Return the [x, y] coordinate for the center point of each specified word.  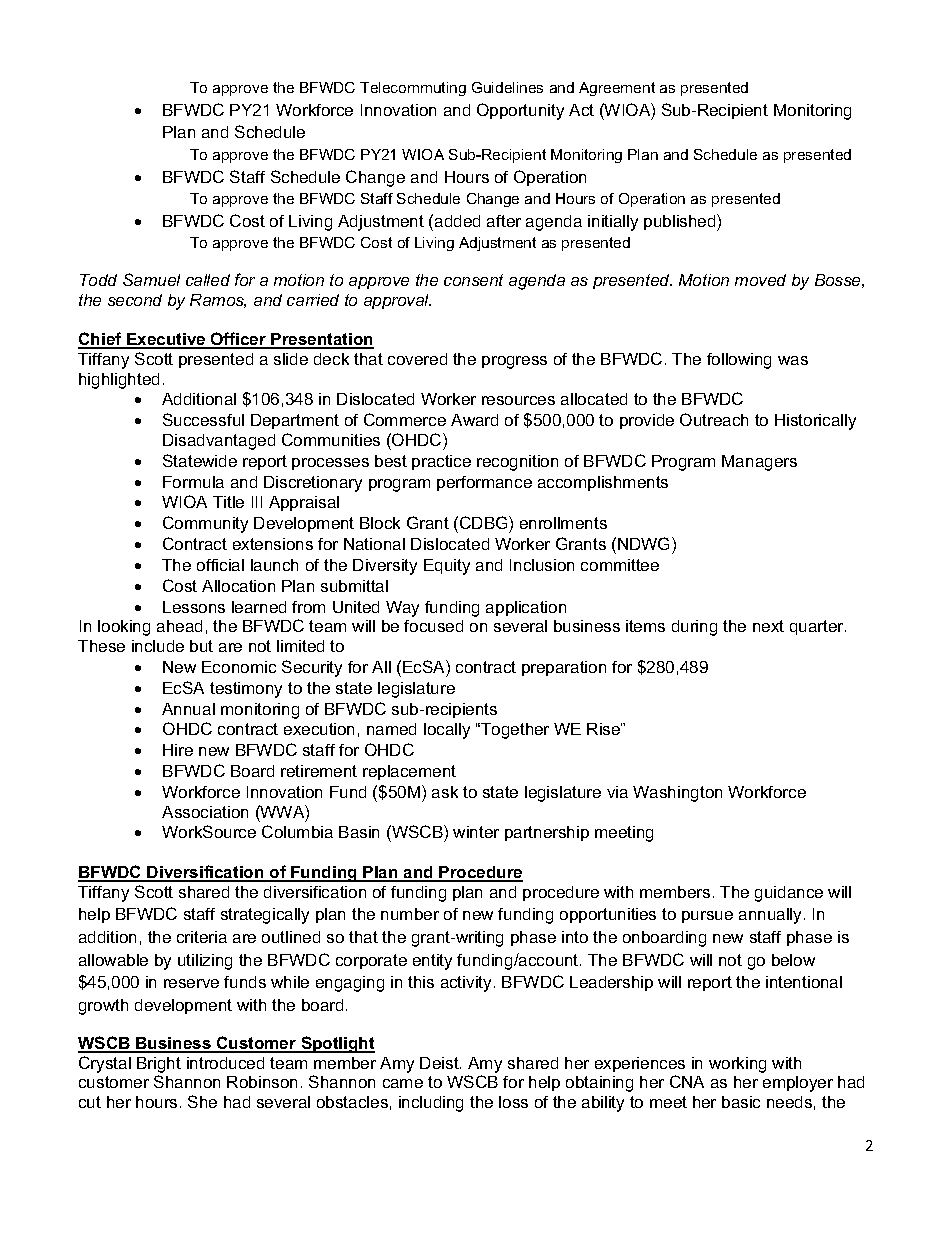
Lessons [194, 607]
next [768, 626]
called [208, 280]
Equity [447, 567]
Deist [440, 1063]
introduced [225, 1063]
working [737, 1065]
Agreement [617, 89]
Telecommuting [413, 89]
